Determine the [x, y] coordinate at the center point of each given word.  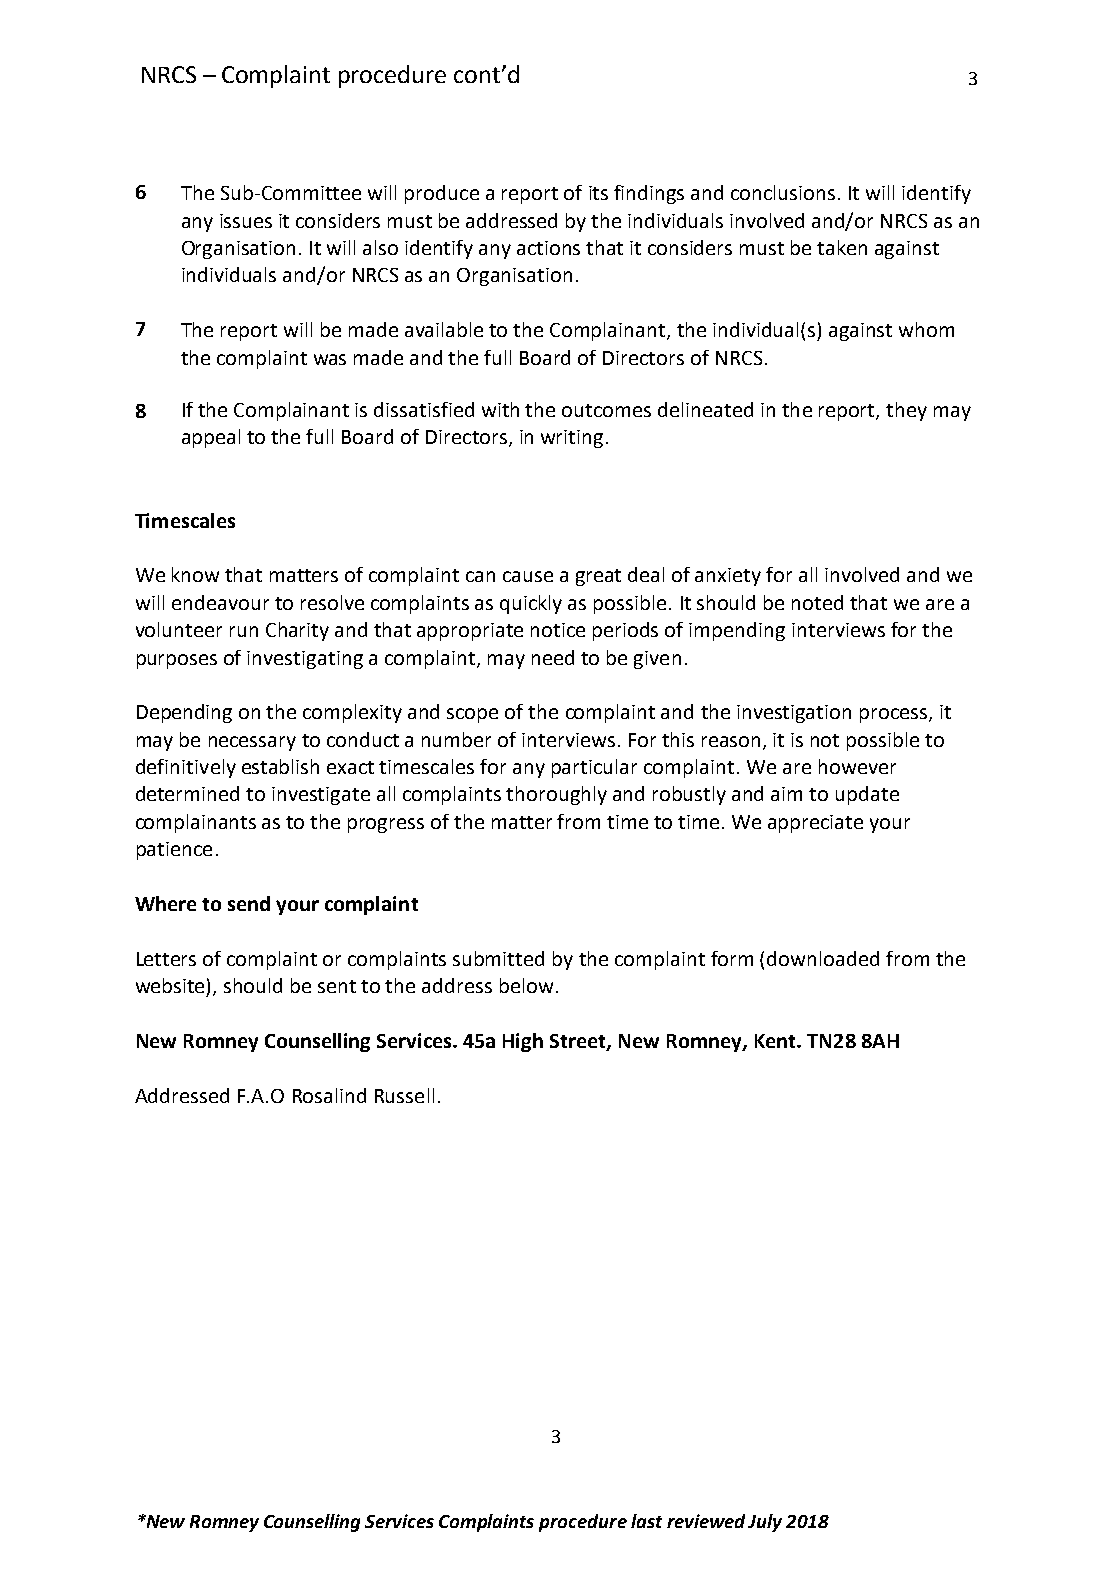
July [765, 1523]
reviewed [706, 1521]
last [646, 1521]
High [523, 1042]
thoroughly [556, 795]
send [249, 903]
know [195, 574]
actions [548, 248]
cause [528, 576]
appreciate [815, 824]
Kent [776, 1041]
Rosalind [329, 1095]
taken [842, 247]
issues [246, 221]
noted [817, 602]
